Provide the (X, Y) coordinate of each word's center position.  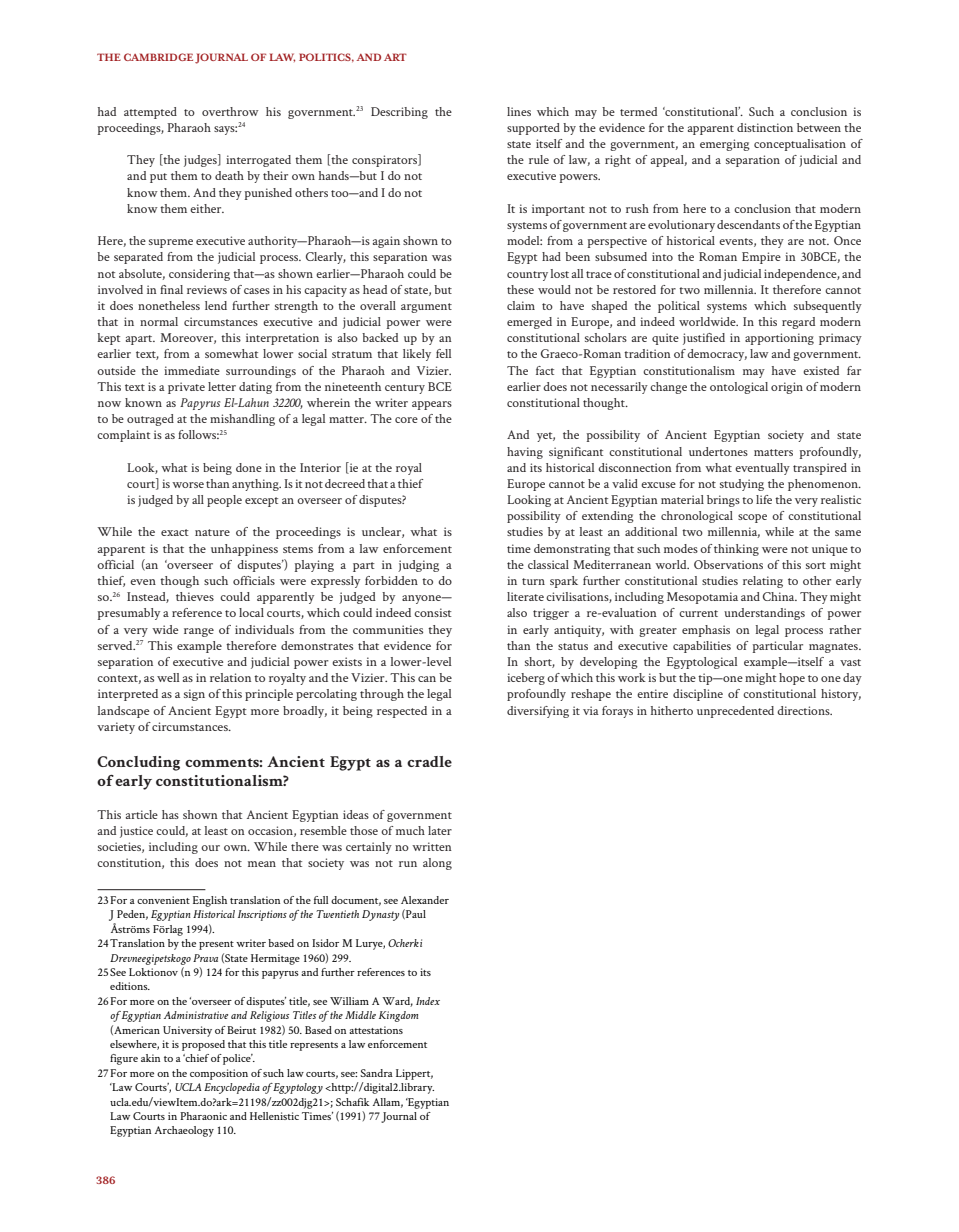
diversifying (538, 712)
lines (519, 111)
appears (432, 405)
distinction (765, 127)
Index (428, 1001)
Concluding (138, 763)
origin (787, 388)
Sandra (376, 1073)
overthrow (230, 111)
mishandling (242, 420)
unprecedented (735, 712)
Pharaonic (203, 1116)
